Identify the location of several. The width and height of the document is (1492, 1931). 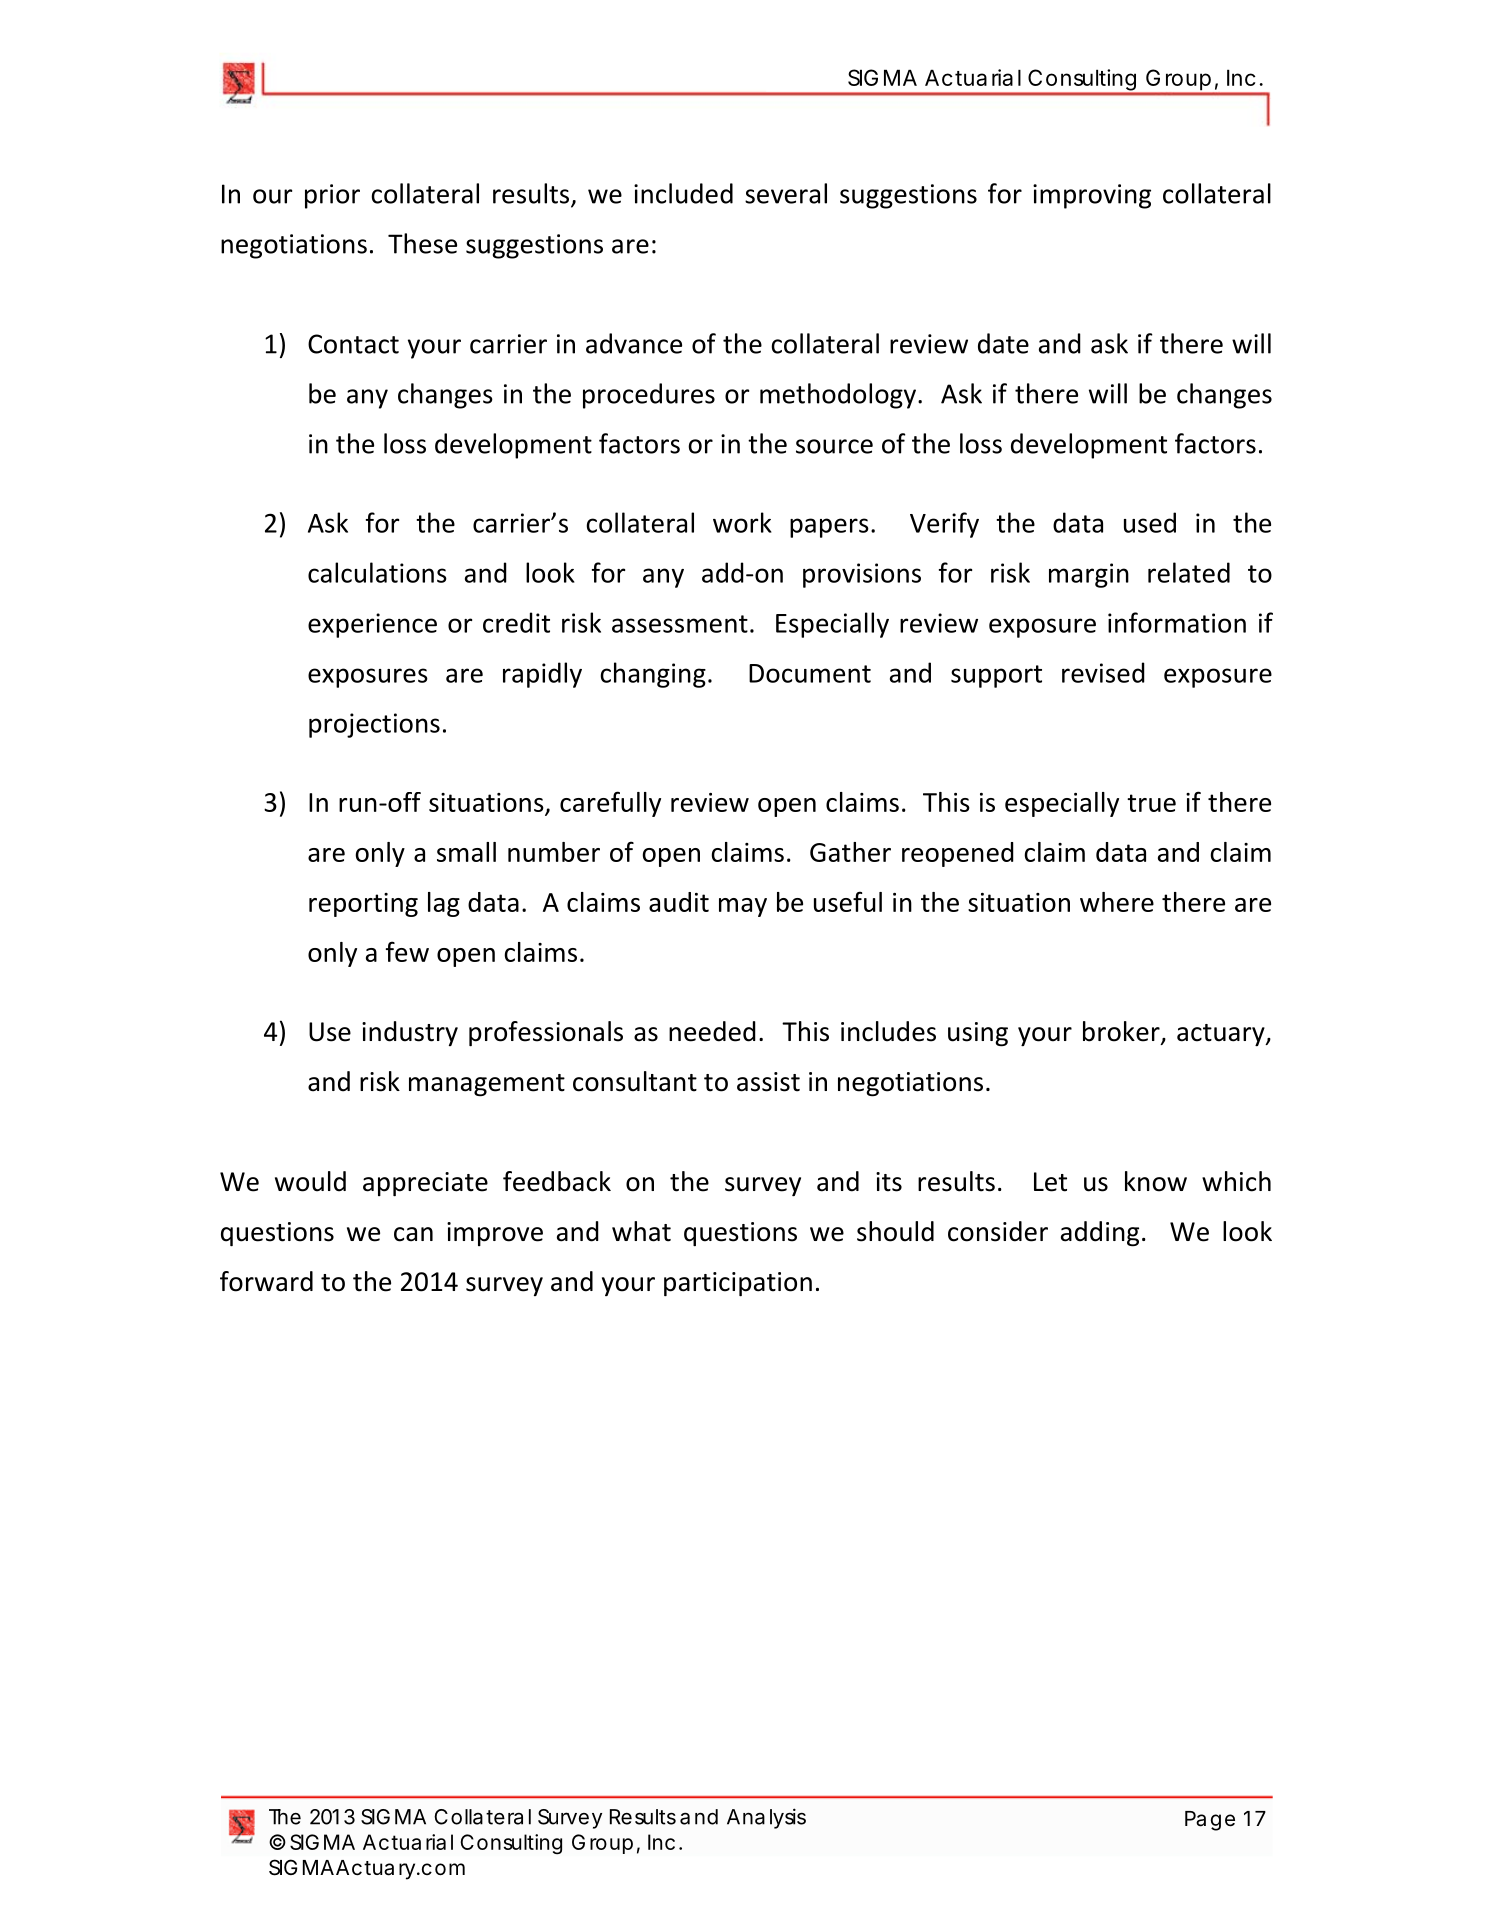
(786, 193).
